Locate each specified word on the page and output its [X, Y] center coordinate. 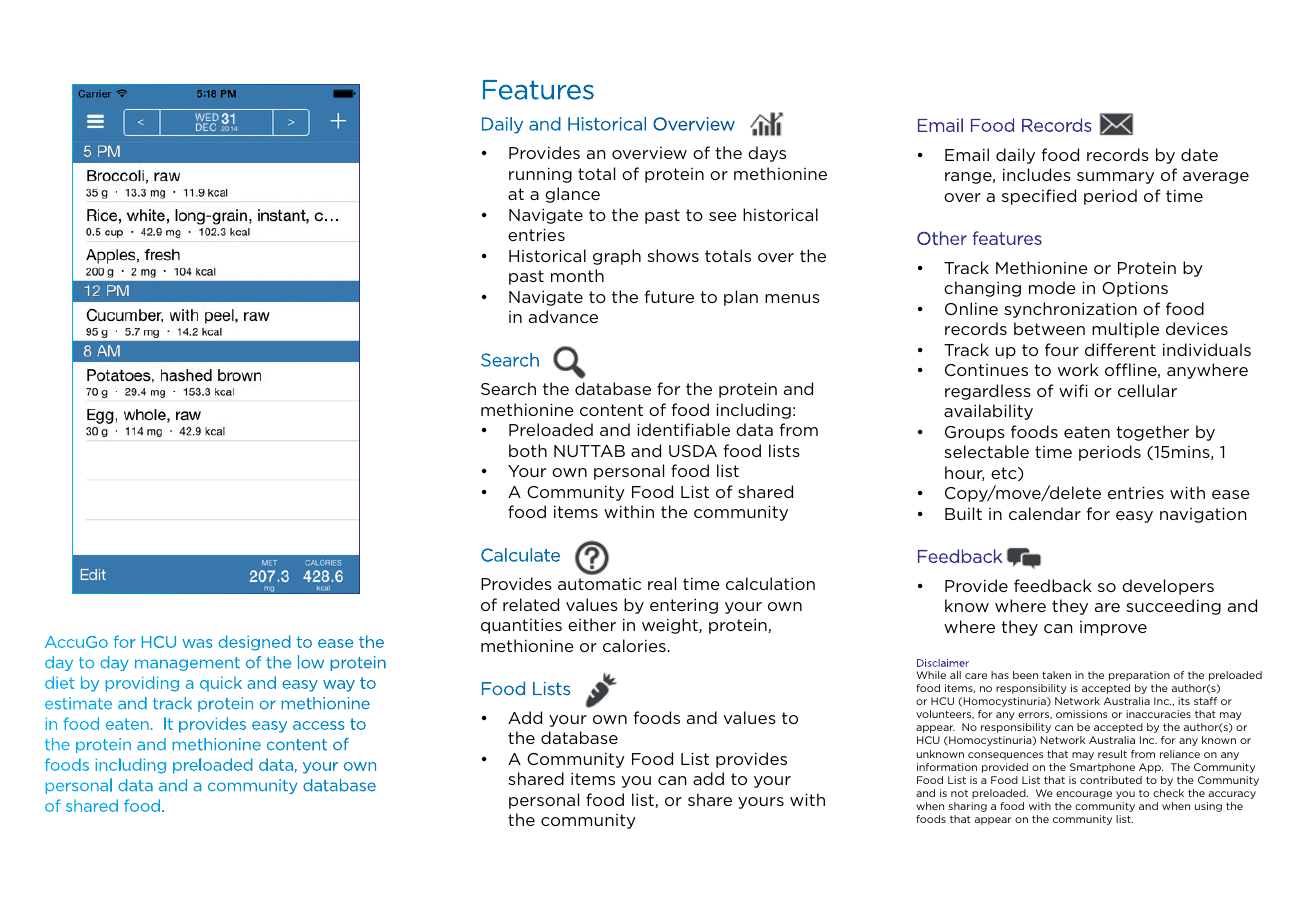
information [947, 767]
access [319, 725]
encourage [1084, 795]
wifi [1073, 390]
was [197, 643]
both [528, 450]
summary [1115, 178]
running [540, 175]
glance [572, 195]
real [662, 583]
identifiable [683, 429]
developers [1168, 587]
